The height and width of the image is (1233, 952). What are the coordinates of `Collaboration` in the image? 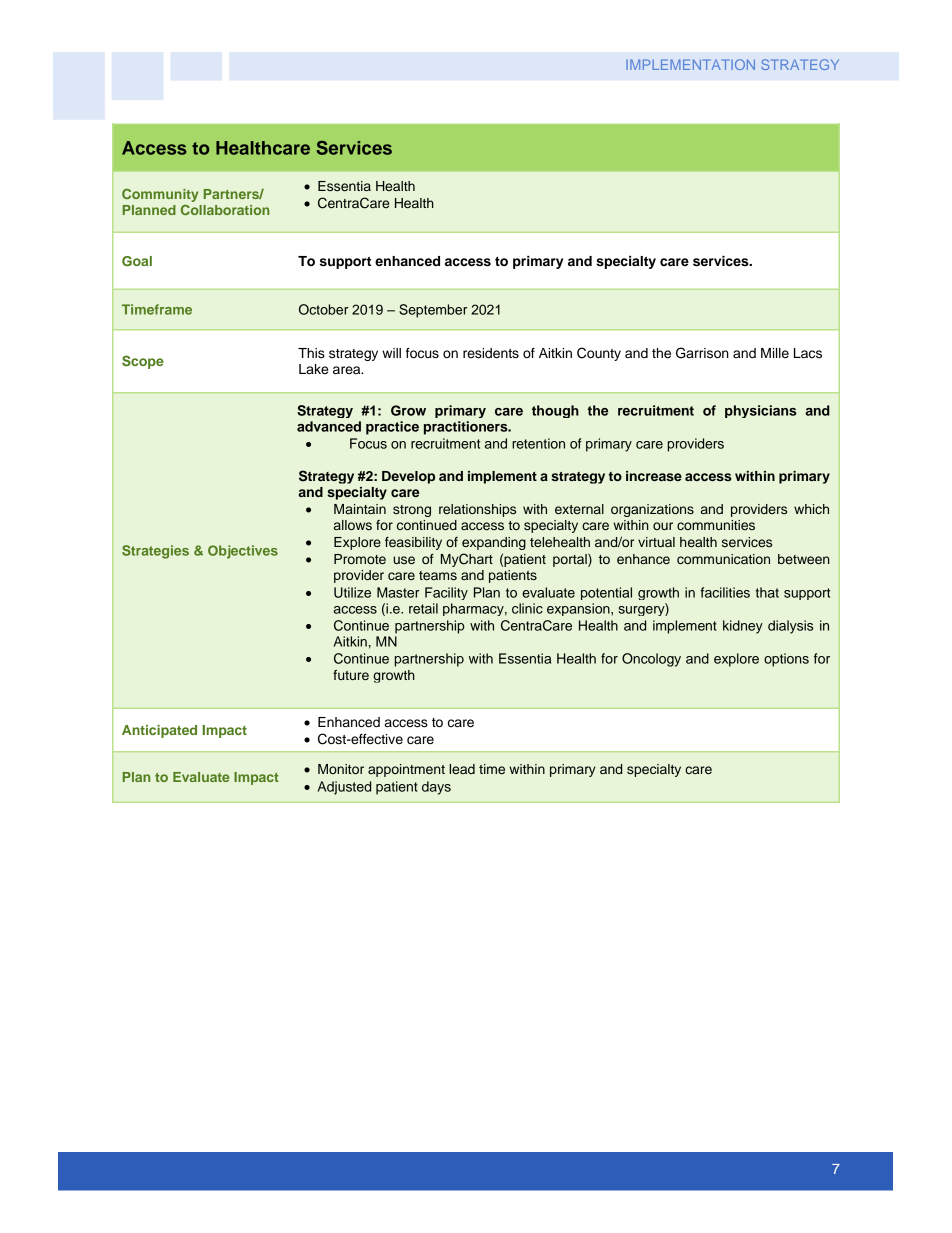 It's located at (225, 210).
